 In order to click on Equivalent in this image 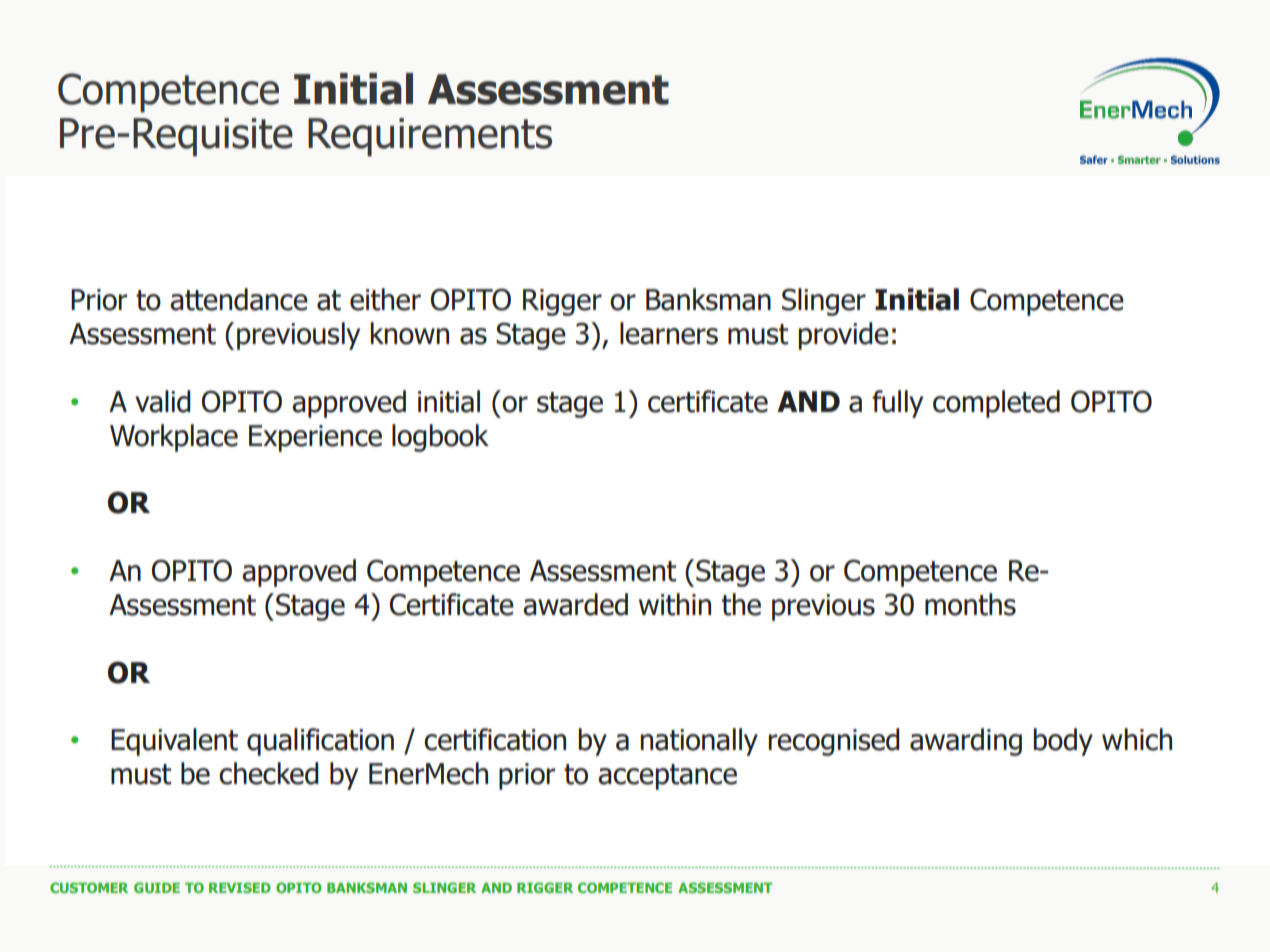, I will do `click(174, 742)`.
